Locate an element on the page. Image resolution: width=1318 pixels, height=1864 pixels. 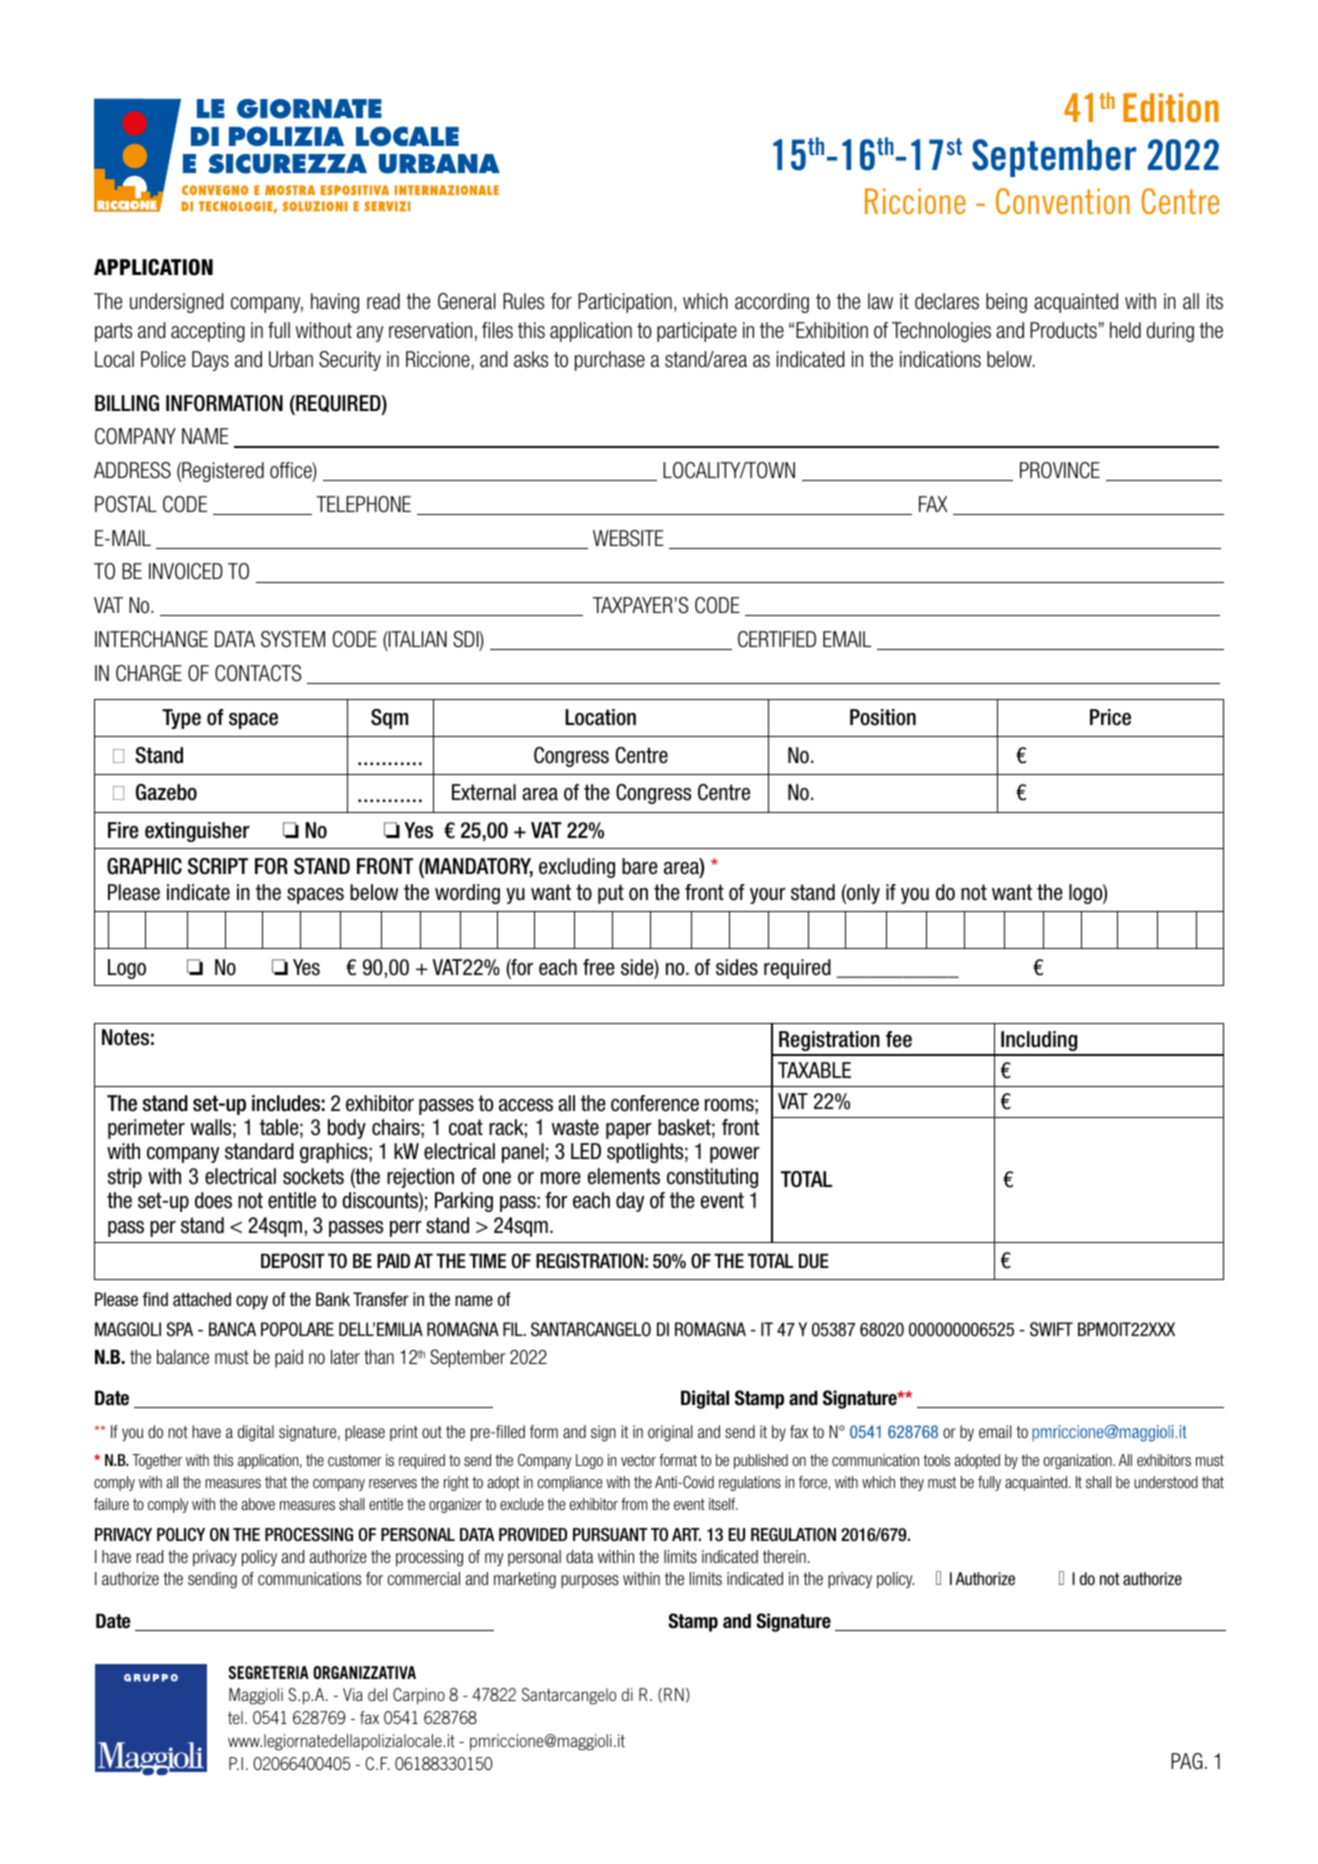
put is located at coordinates (611, 894).
